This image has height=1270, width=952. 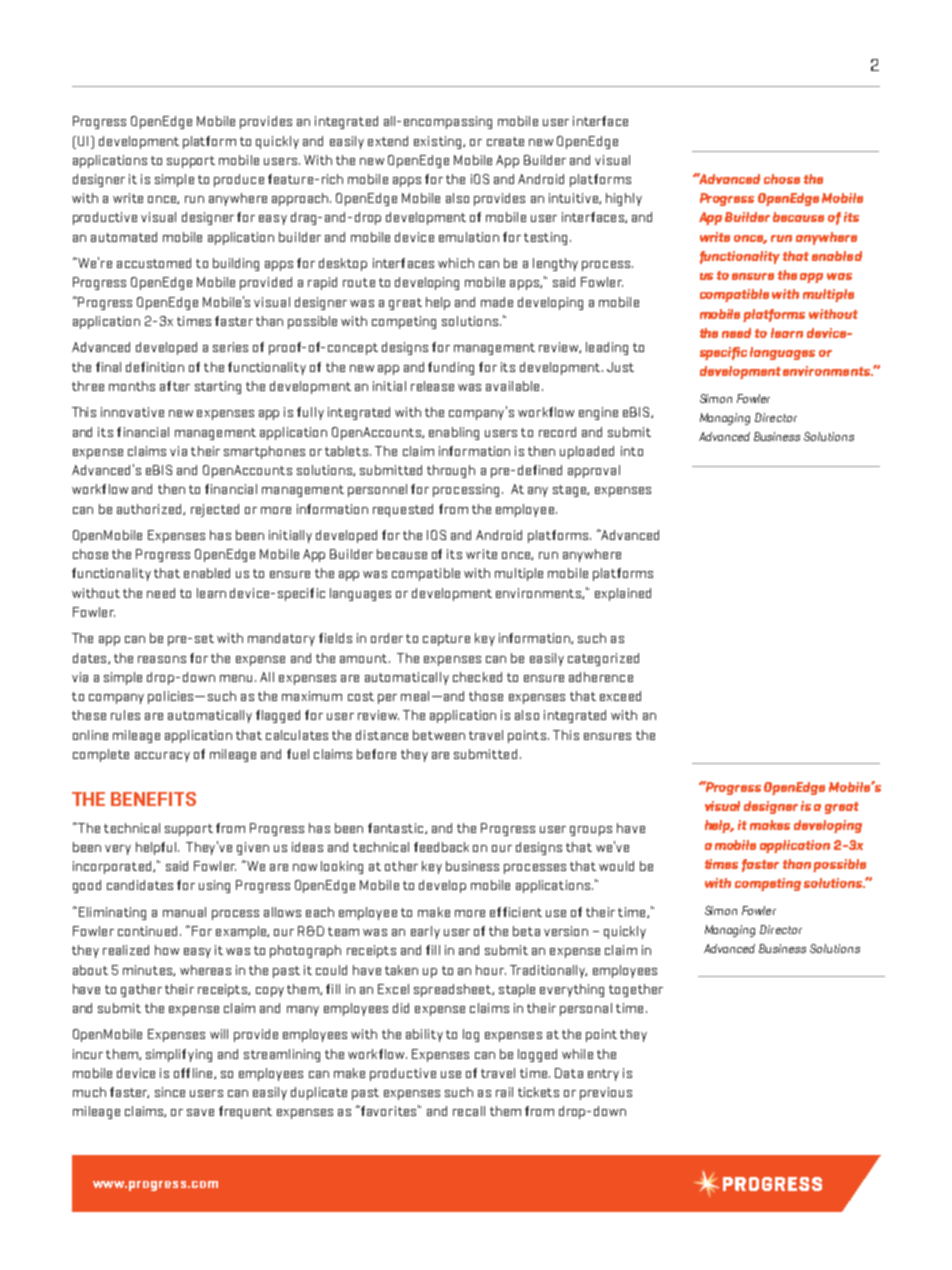 What do you see at coordinates (591, 831) in the image?
I see `groups` at bounding box center [591, 831].
